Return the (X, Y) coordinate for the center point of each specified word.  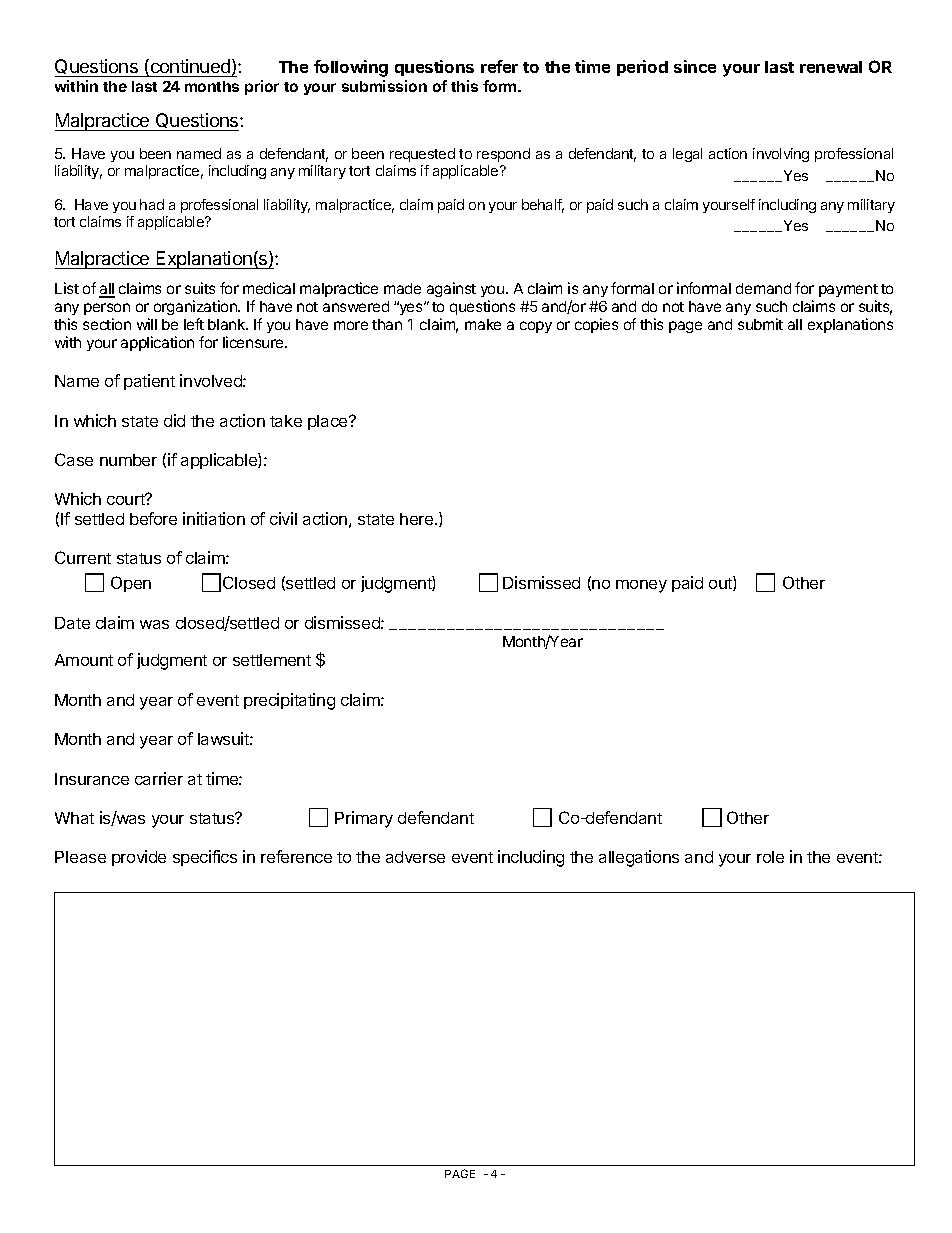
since (695, 66)
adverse (415, 857)
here (418, 519)
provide (139, 858)
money (641, 586)
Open (131, 584)
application (157, 343)
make (483, 324)
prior (262, 87)
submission (384, 86)
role (770, 857)
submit (760, 324)
